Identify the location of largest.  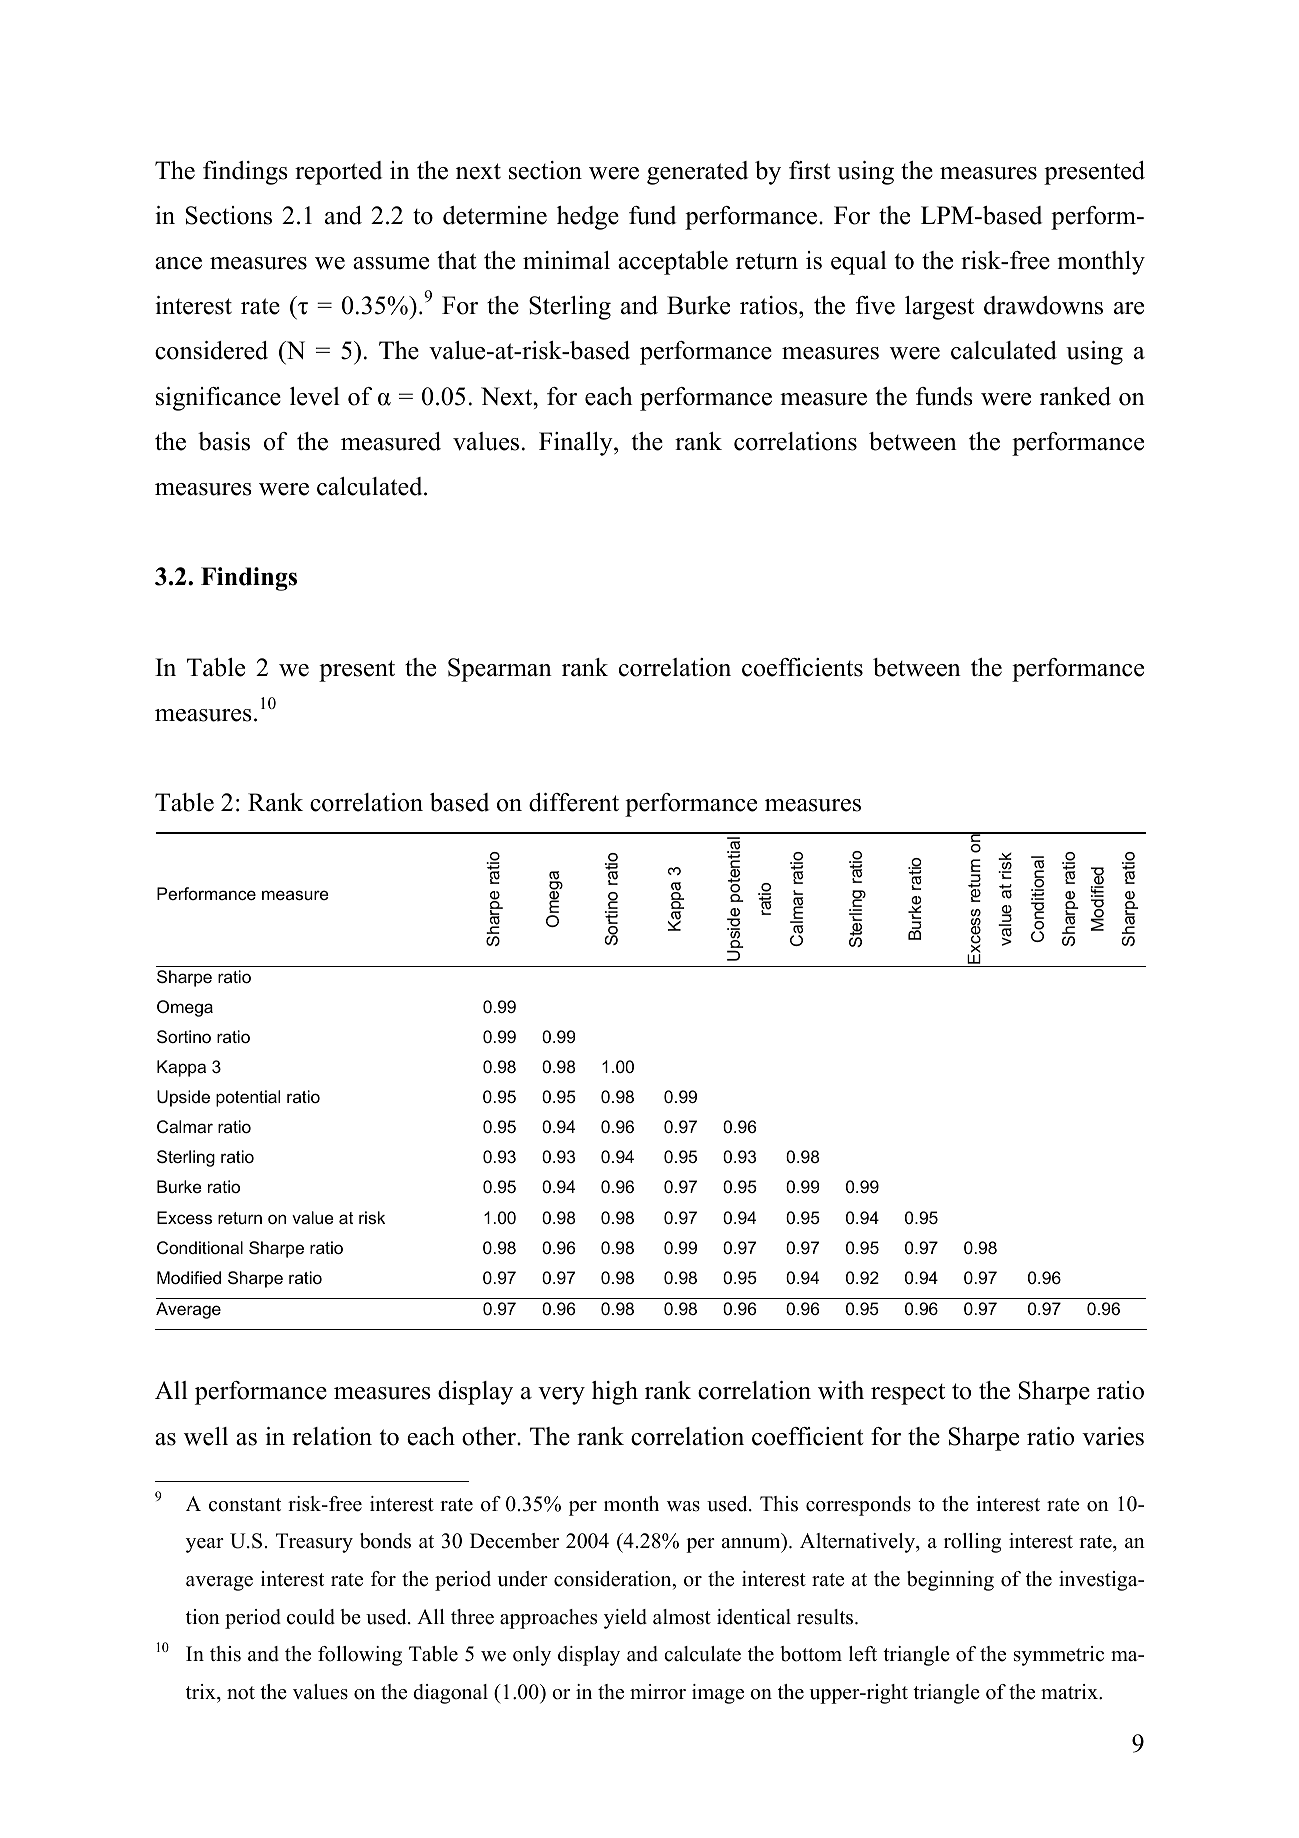
(939, 308).
